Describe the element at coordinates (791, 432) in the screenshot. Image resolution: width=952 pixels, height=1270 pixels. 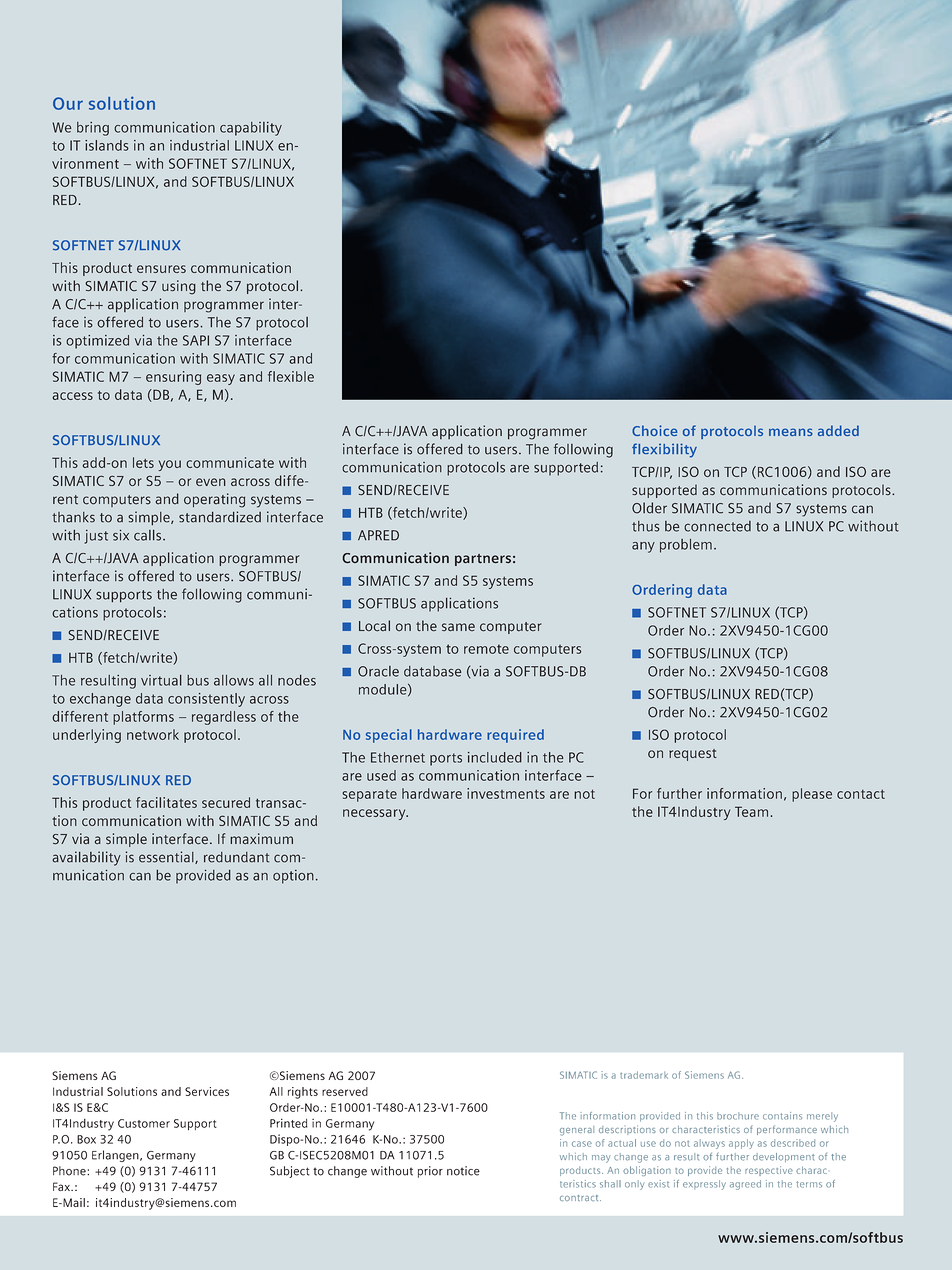
I see `means` at that location.
